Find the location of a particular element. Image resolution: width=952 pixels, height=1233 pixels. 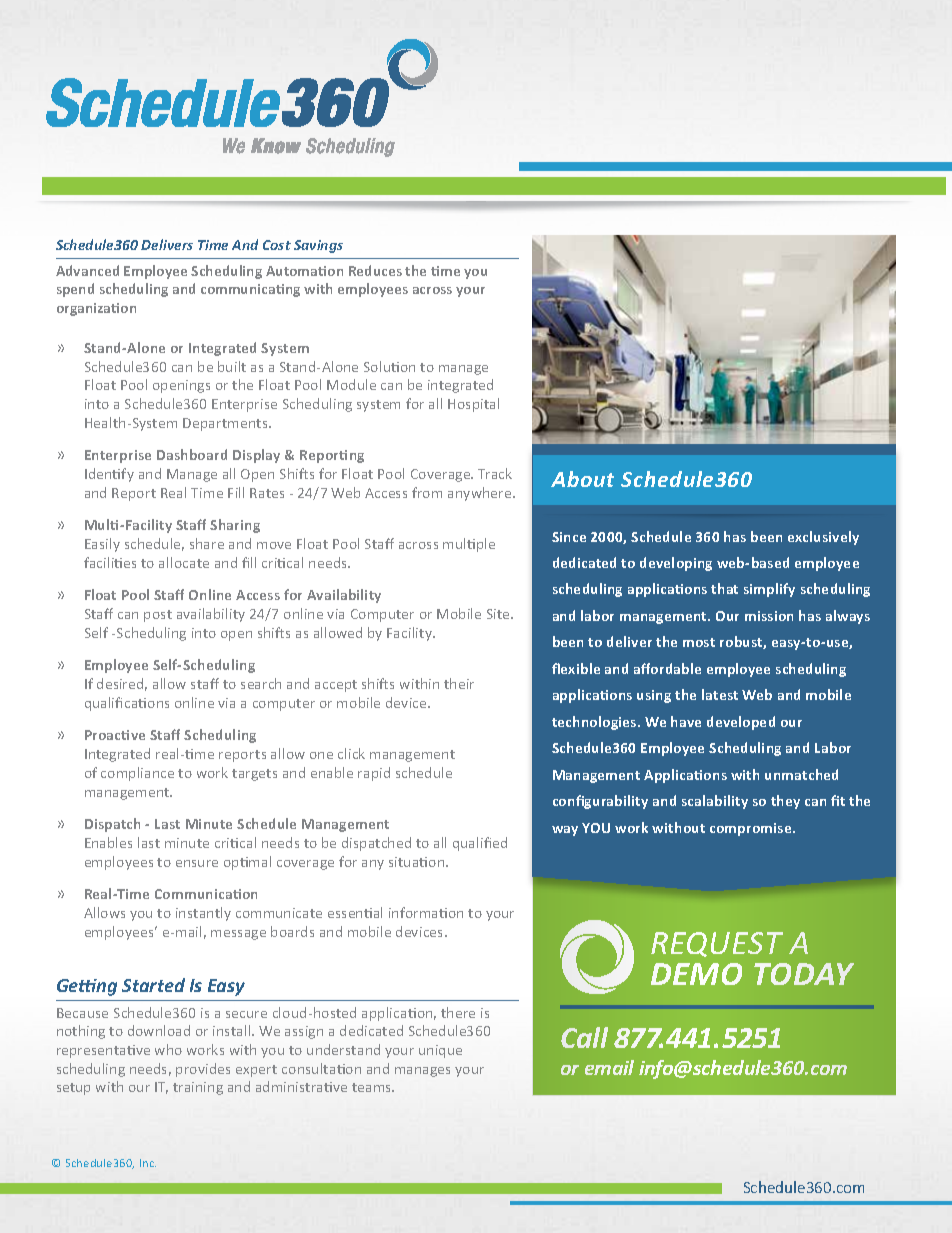

Hospital is located at coordinates (473, 405).
